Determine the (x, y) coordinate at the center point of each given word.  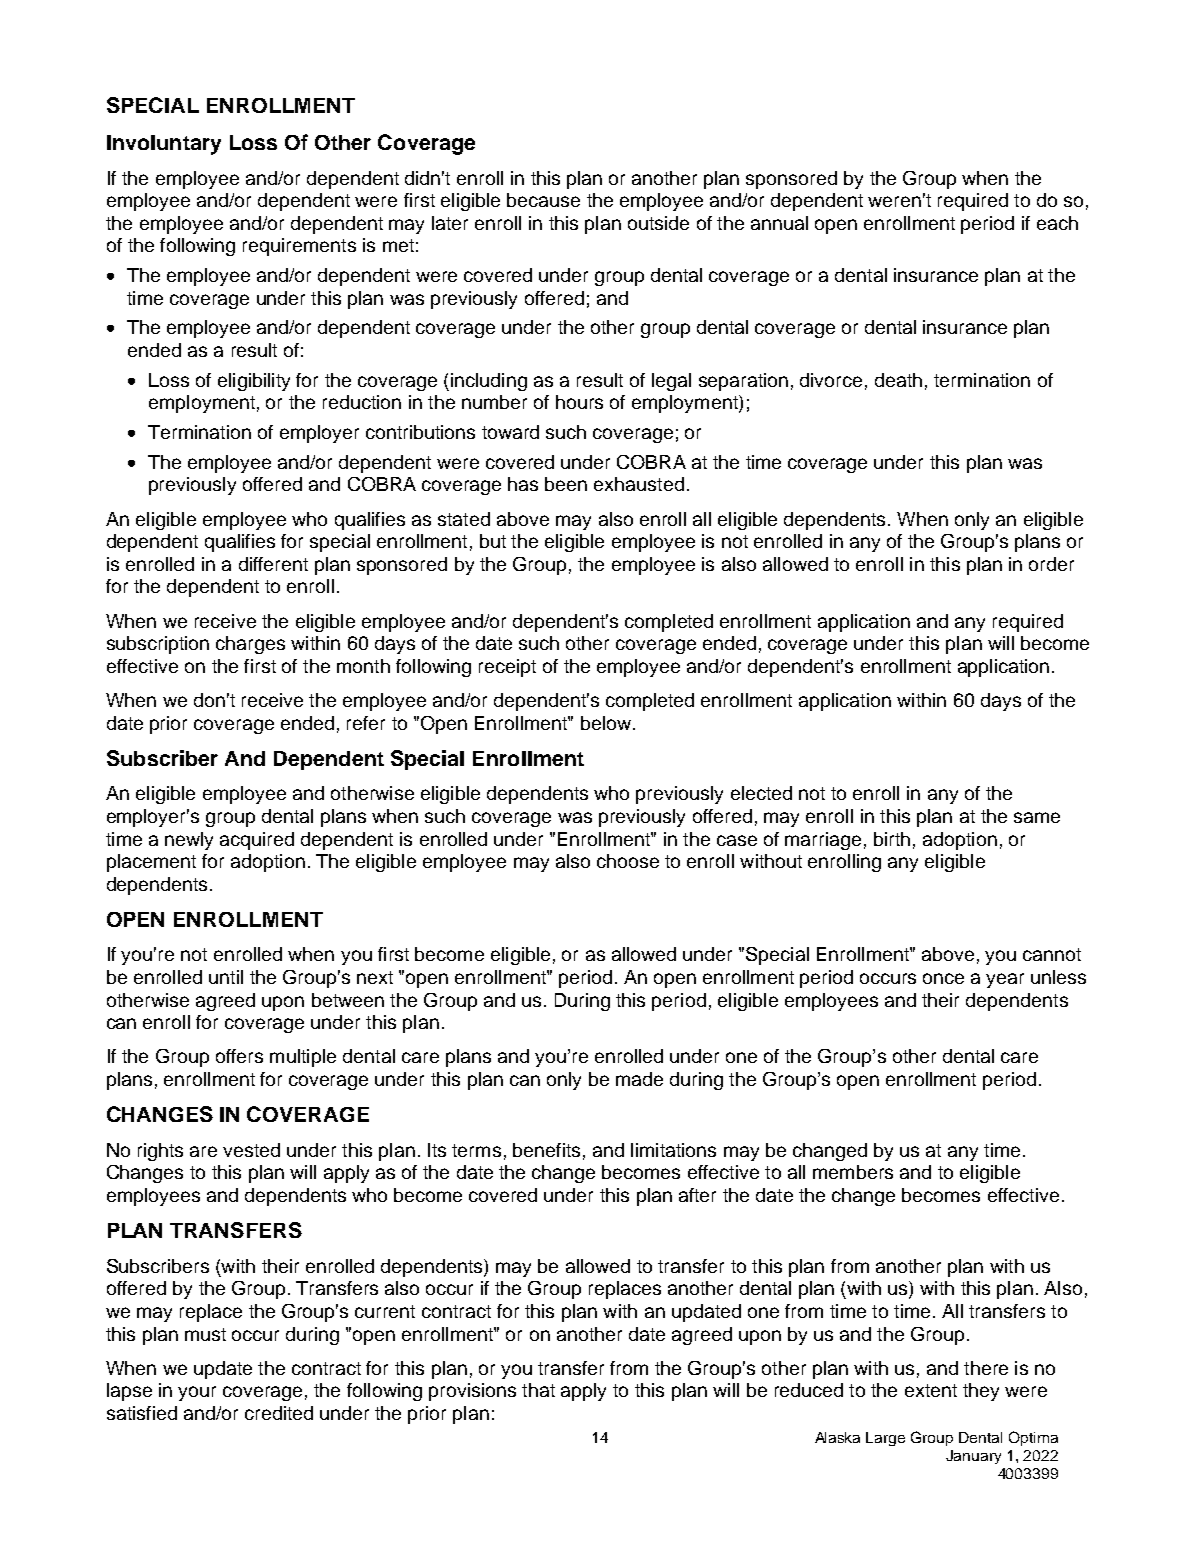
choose (628, 861)
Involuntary (164, 145)
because (543, 200)
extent (931, 1390)
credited (279, 1413)
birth (892, 839)
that (538, 1390)
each (1057, 223)
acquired (257, 841)
